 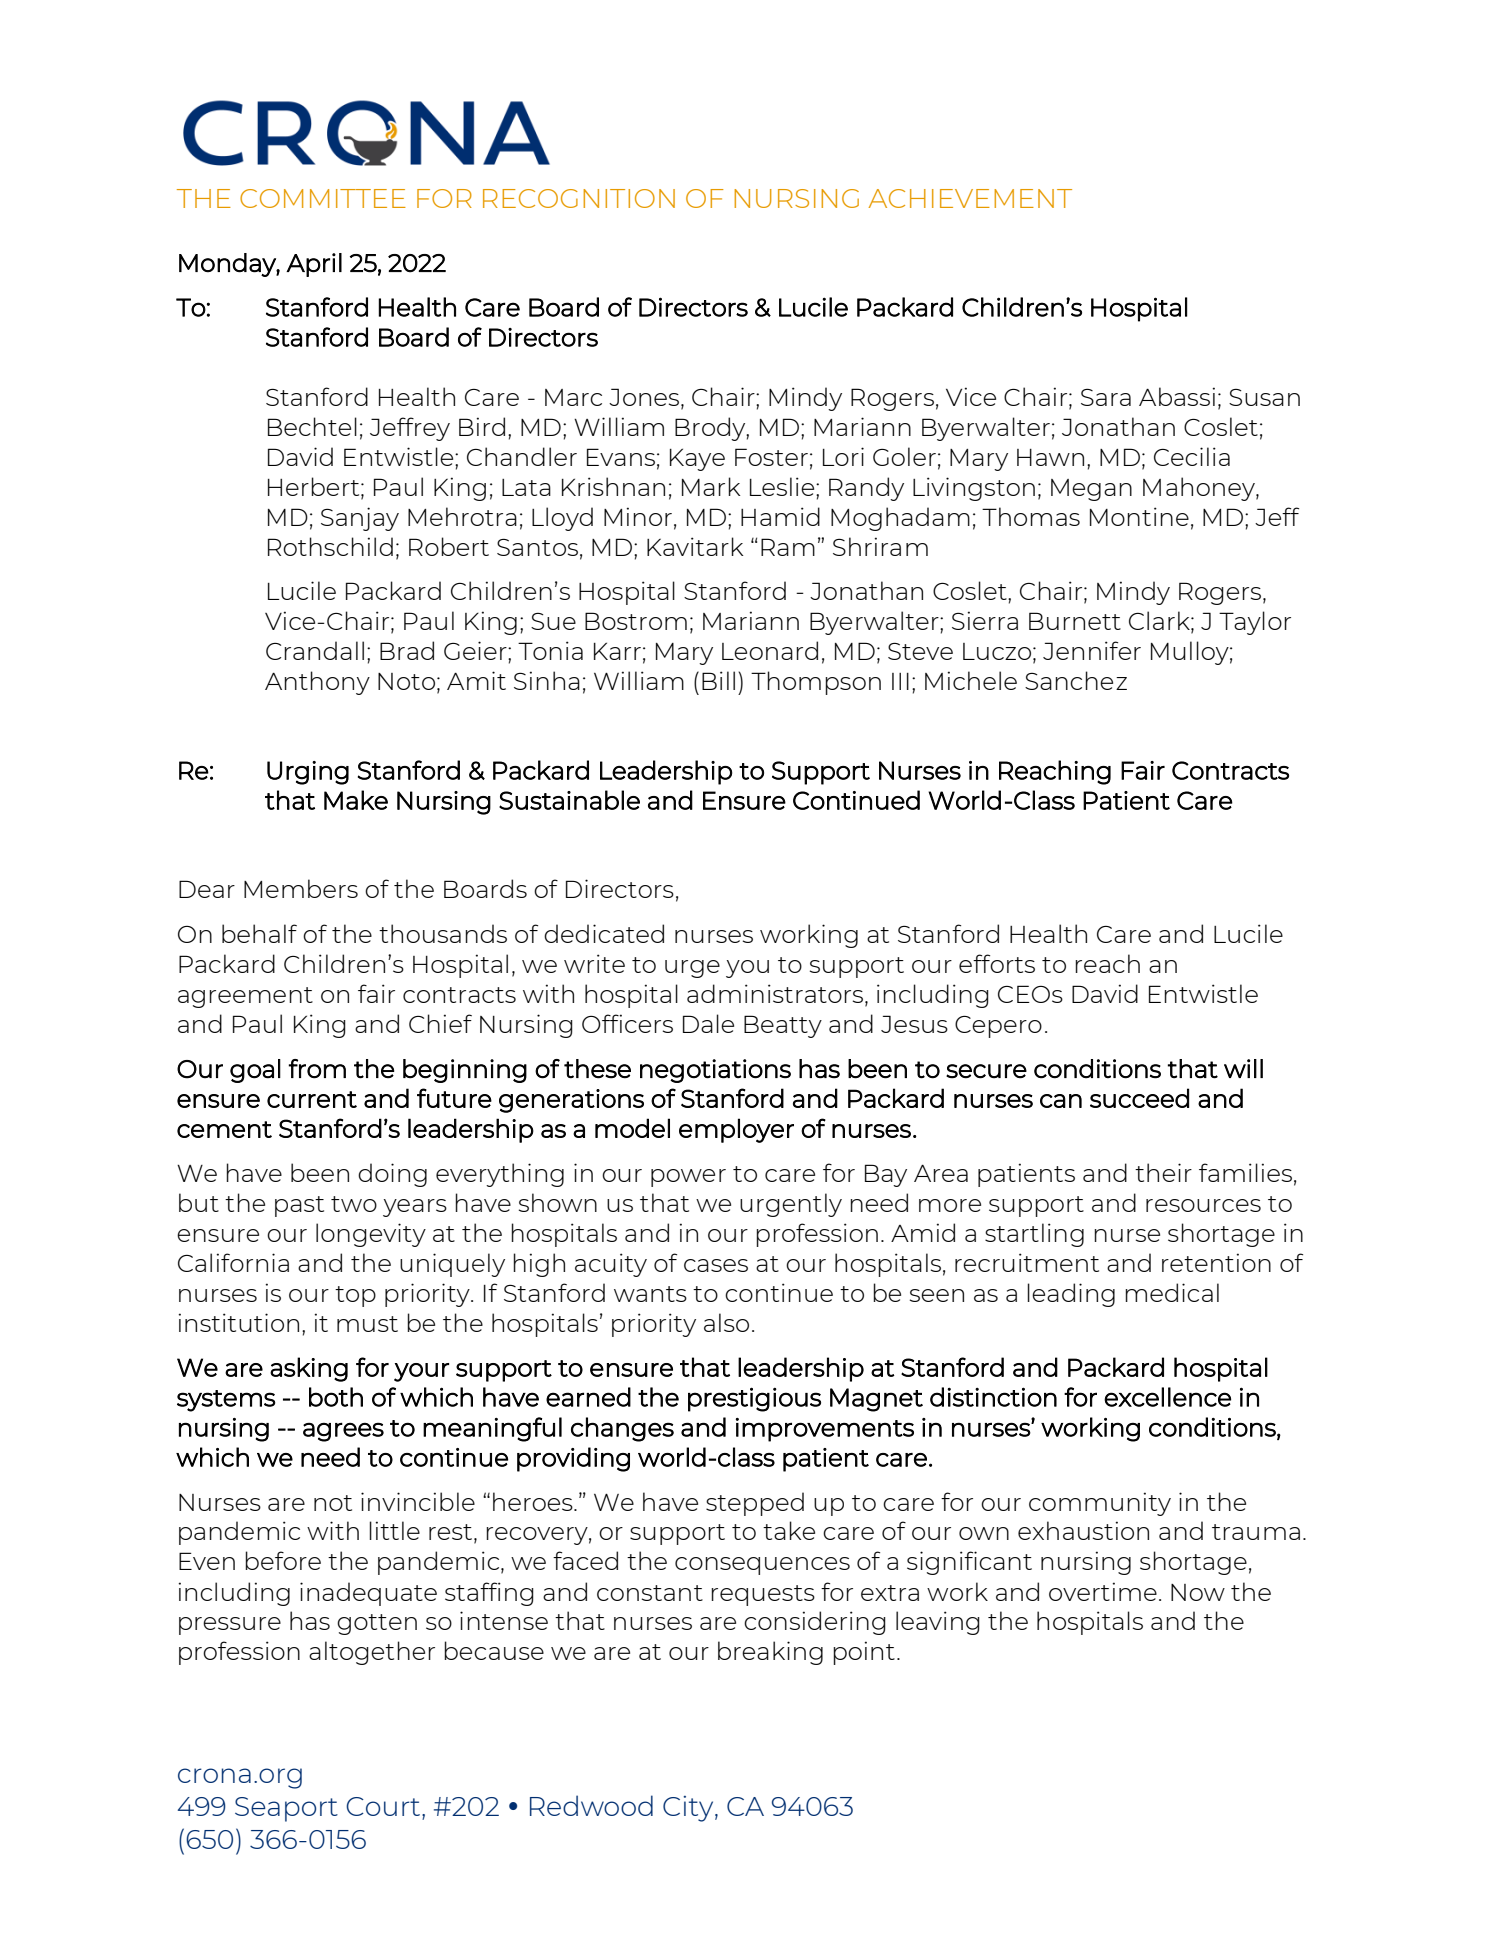 What do you see at coordinates (286, 1809) in the document?
I see `Seaport` at bounding box center [286, 1809].
